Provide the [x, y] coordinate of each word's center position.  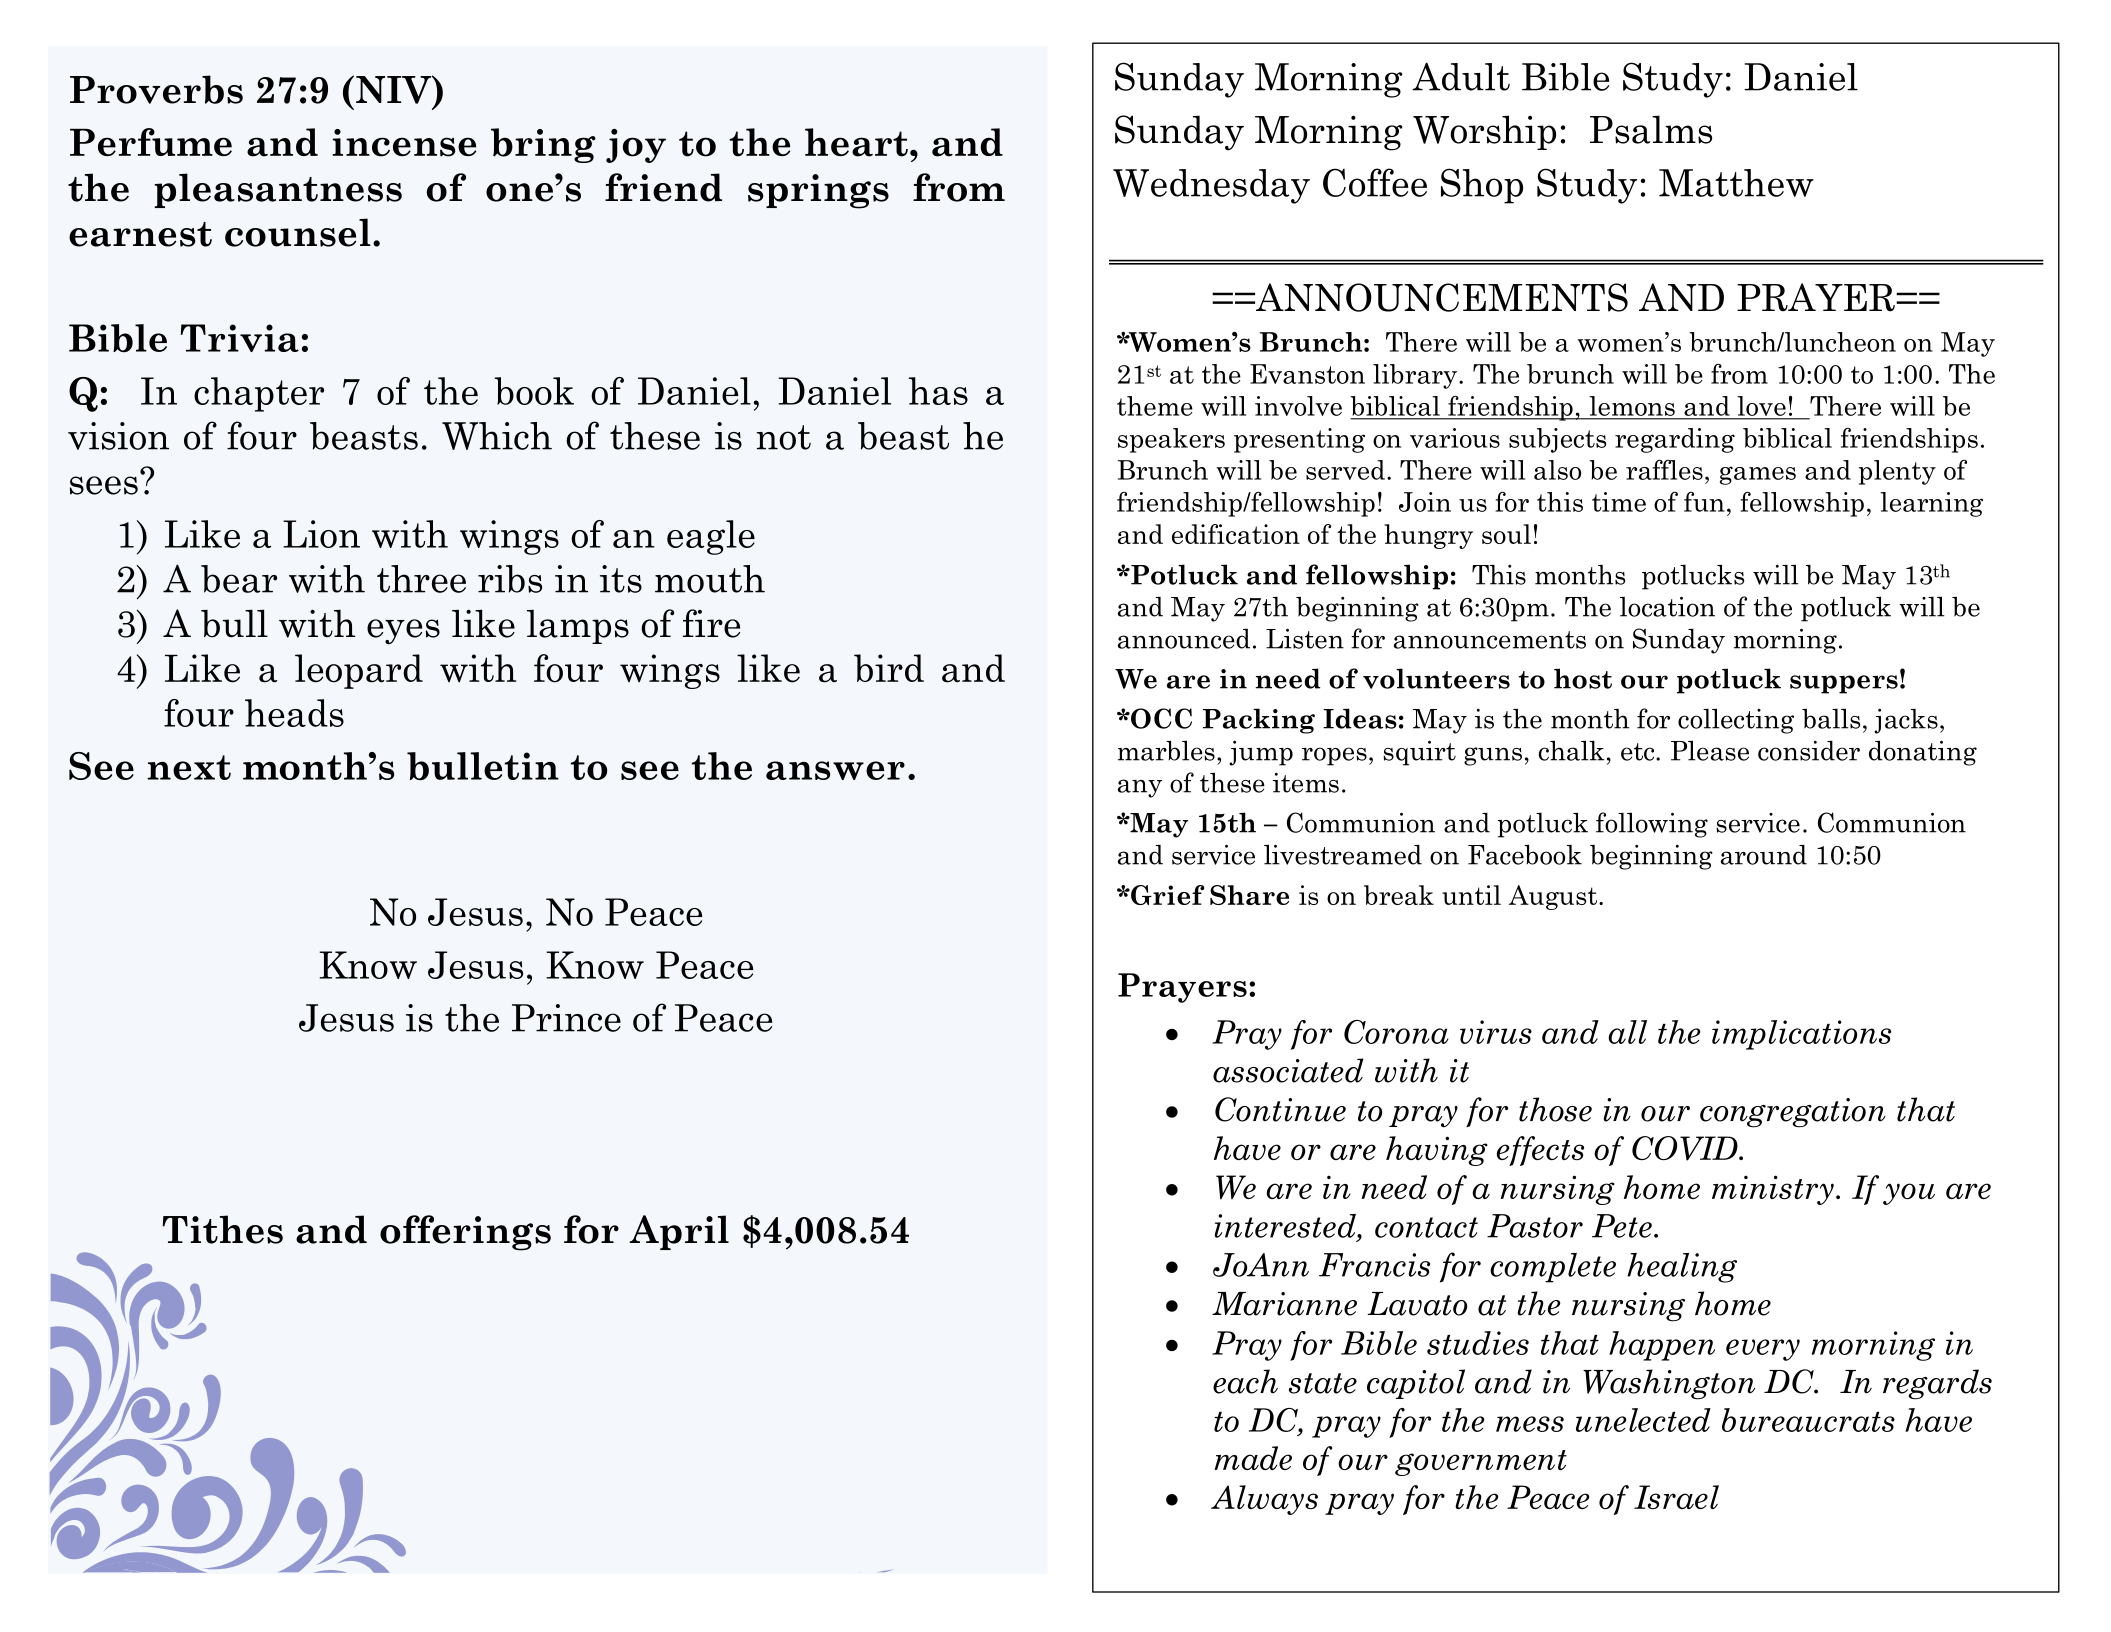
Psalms [1651, 129]
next [189, 767]
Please [1710, 750]
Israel [1676, 1497]
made [1253, 1458]
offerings [465, 1233]
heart [856, 142]
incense [404, 143]
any [1140, 788]
